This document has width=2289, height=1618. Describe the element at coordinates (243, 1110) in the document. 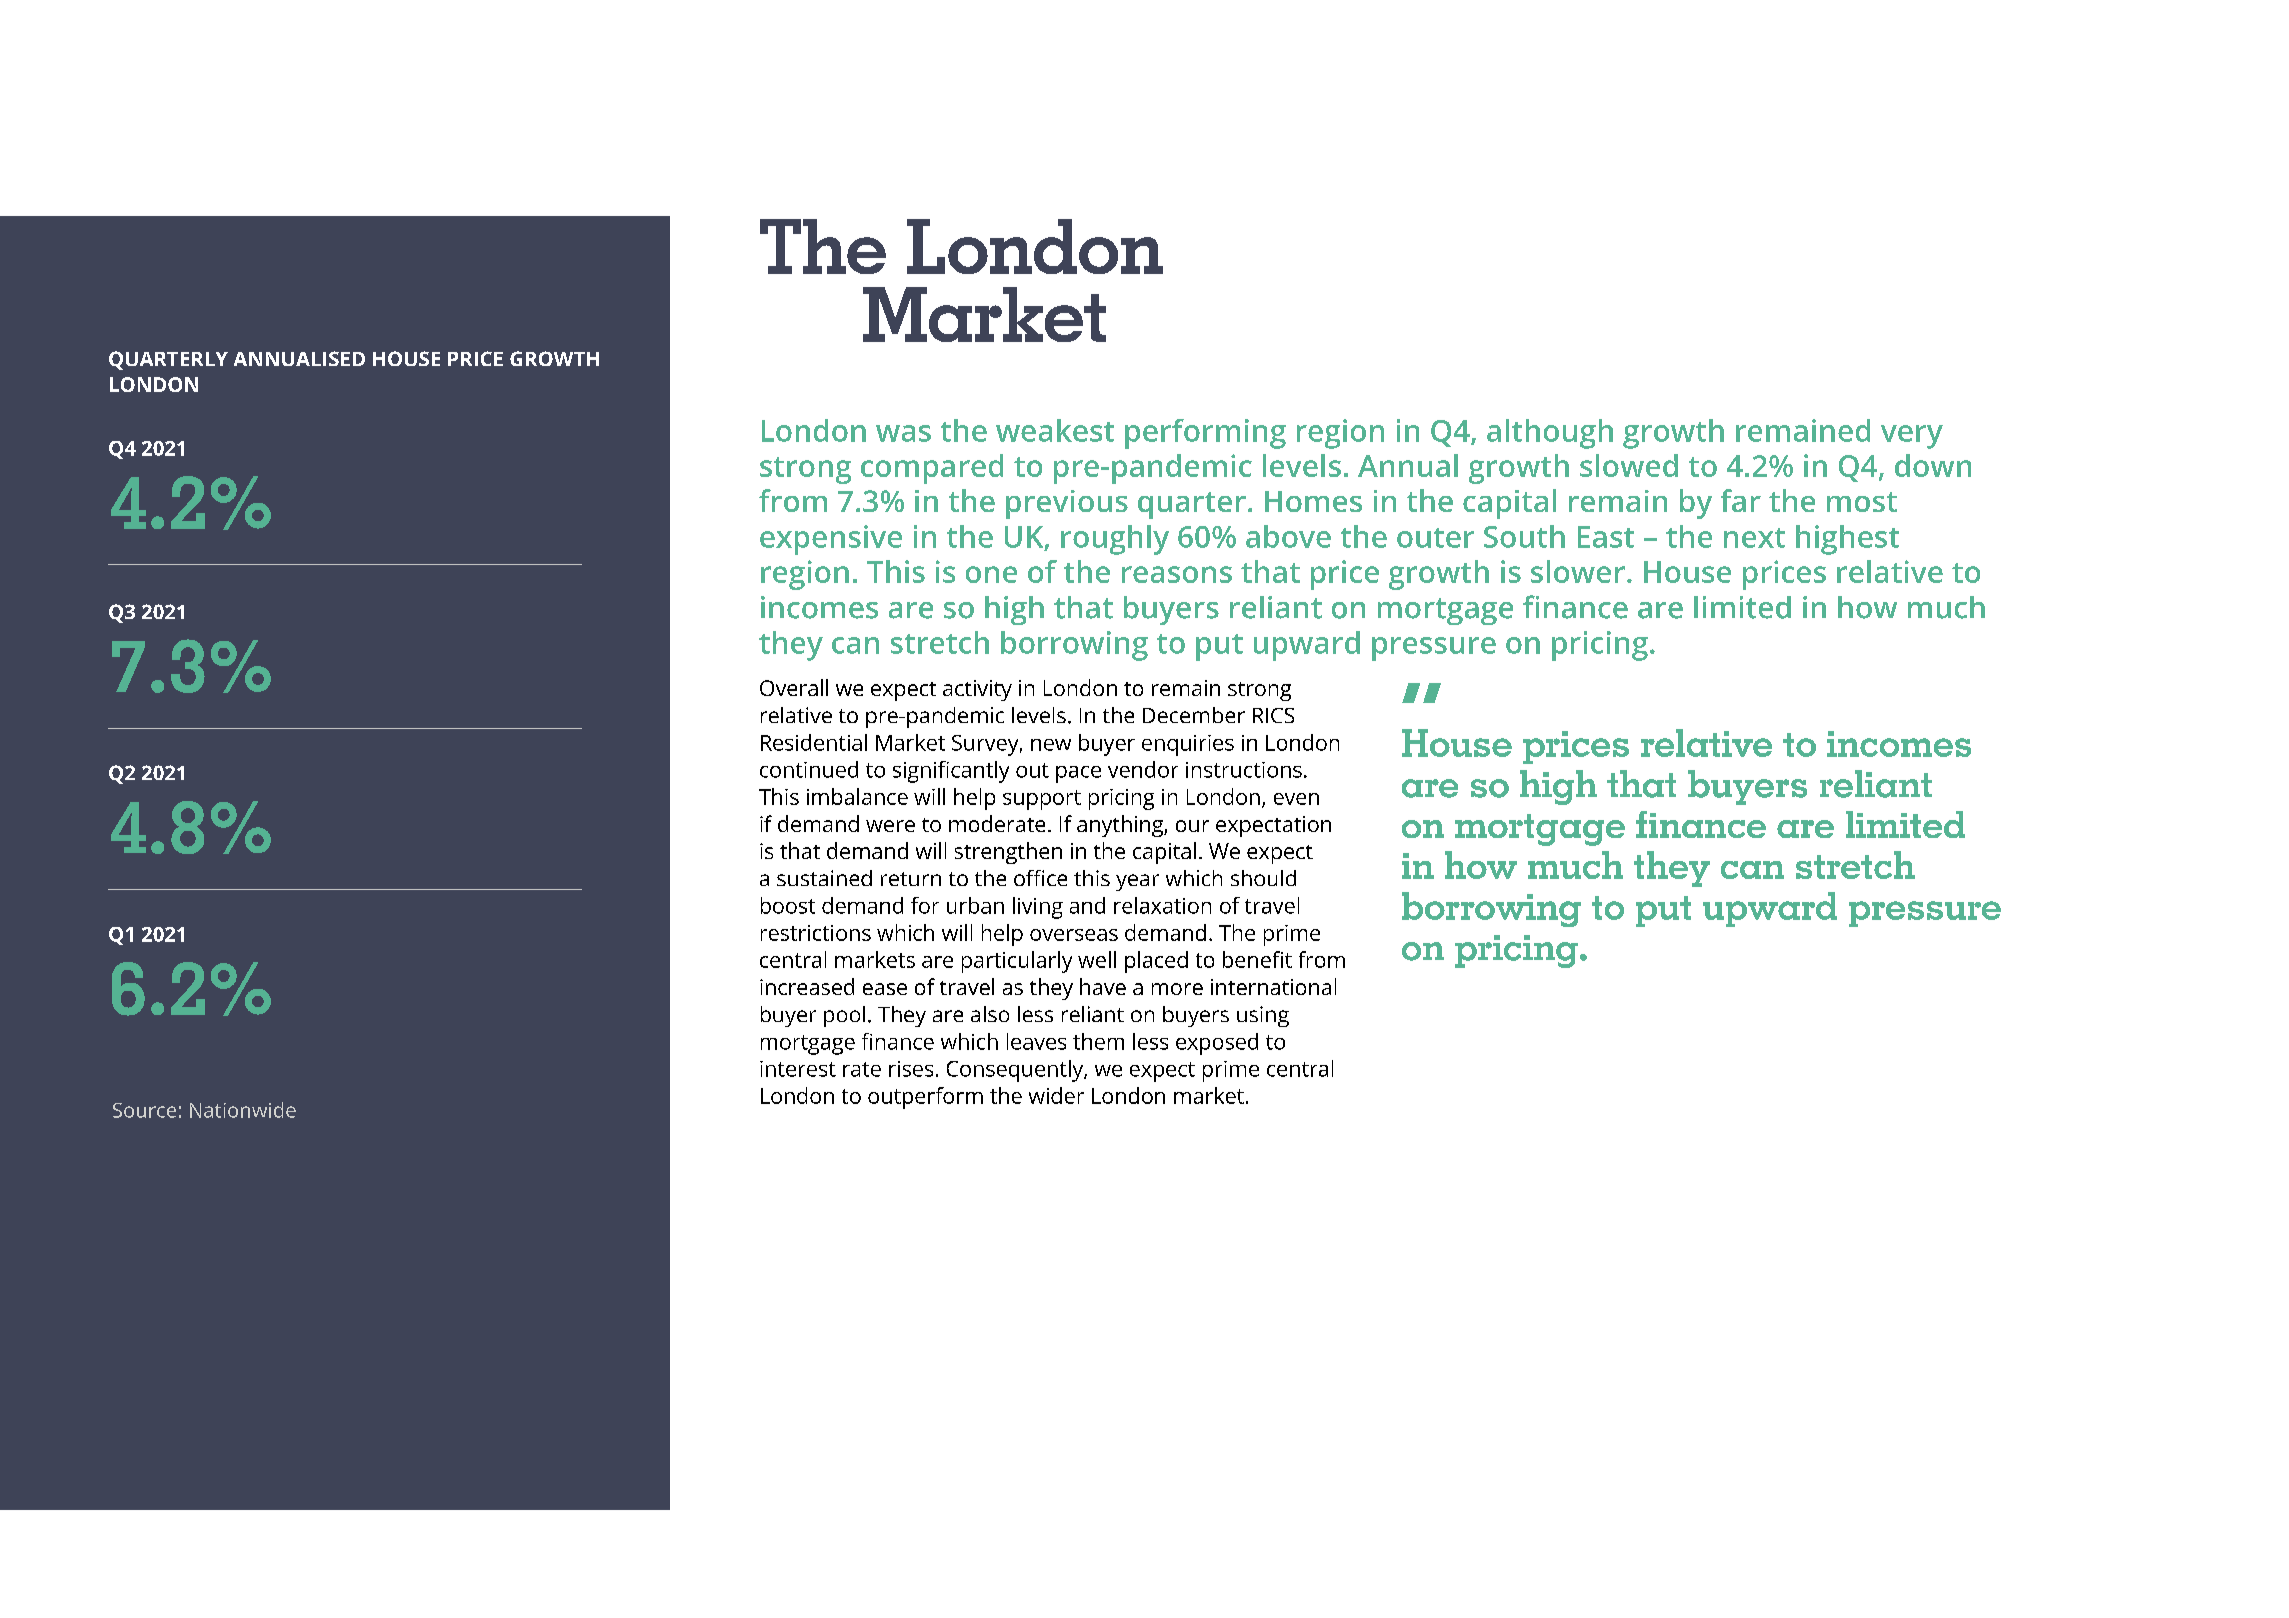

I see `Nationwide` at that location.
